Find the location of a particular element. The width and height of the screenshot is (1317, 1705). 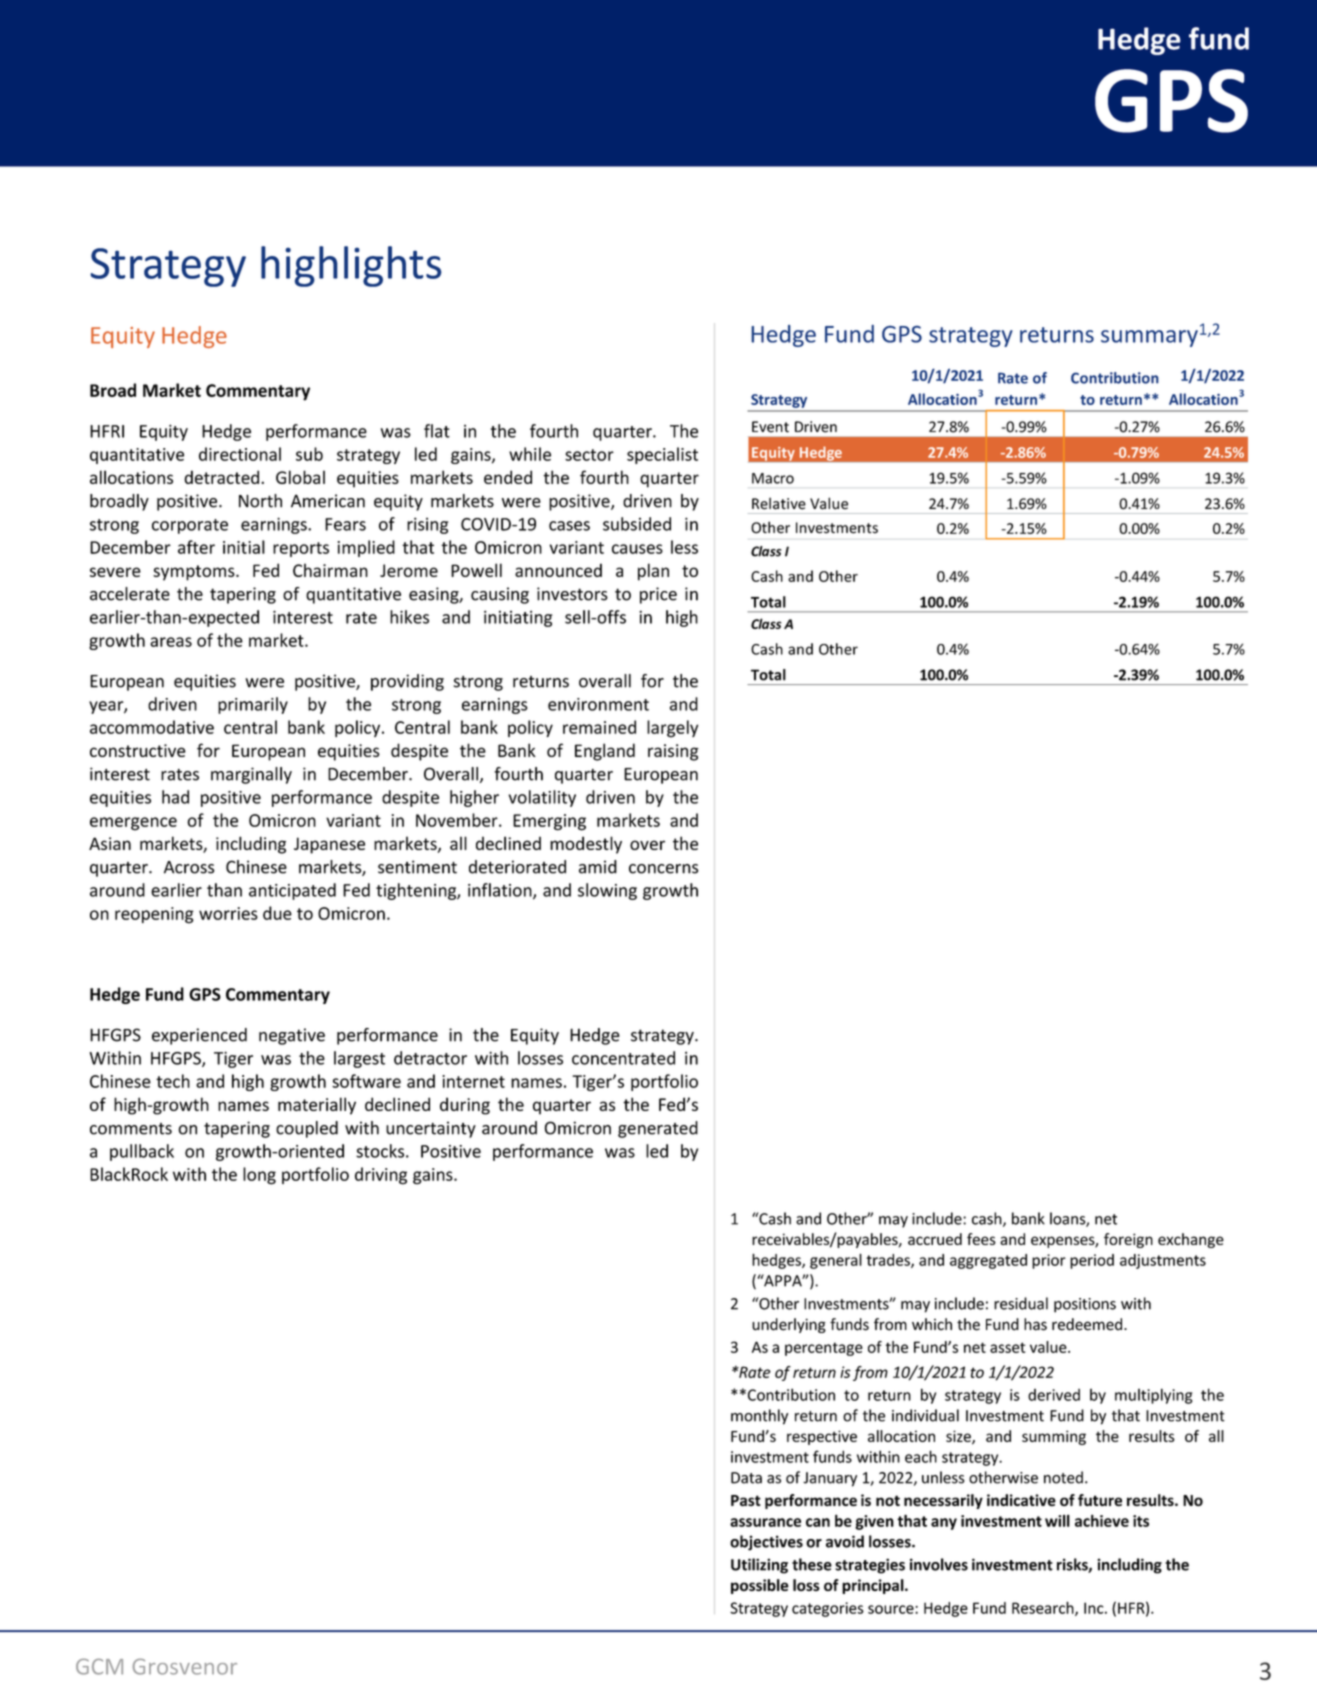

GCM is located at coordinates (99, 1667).
